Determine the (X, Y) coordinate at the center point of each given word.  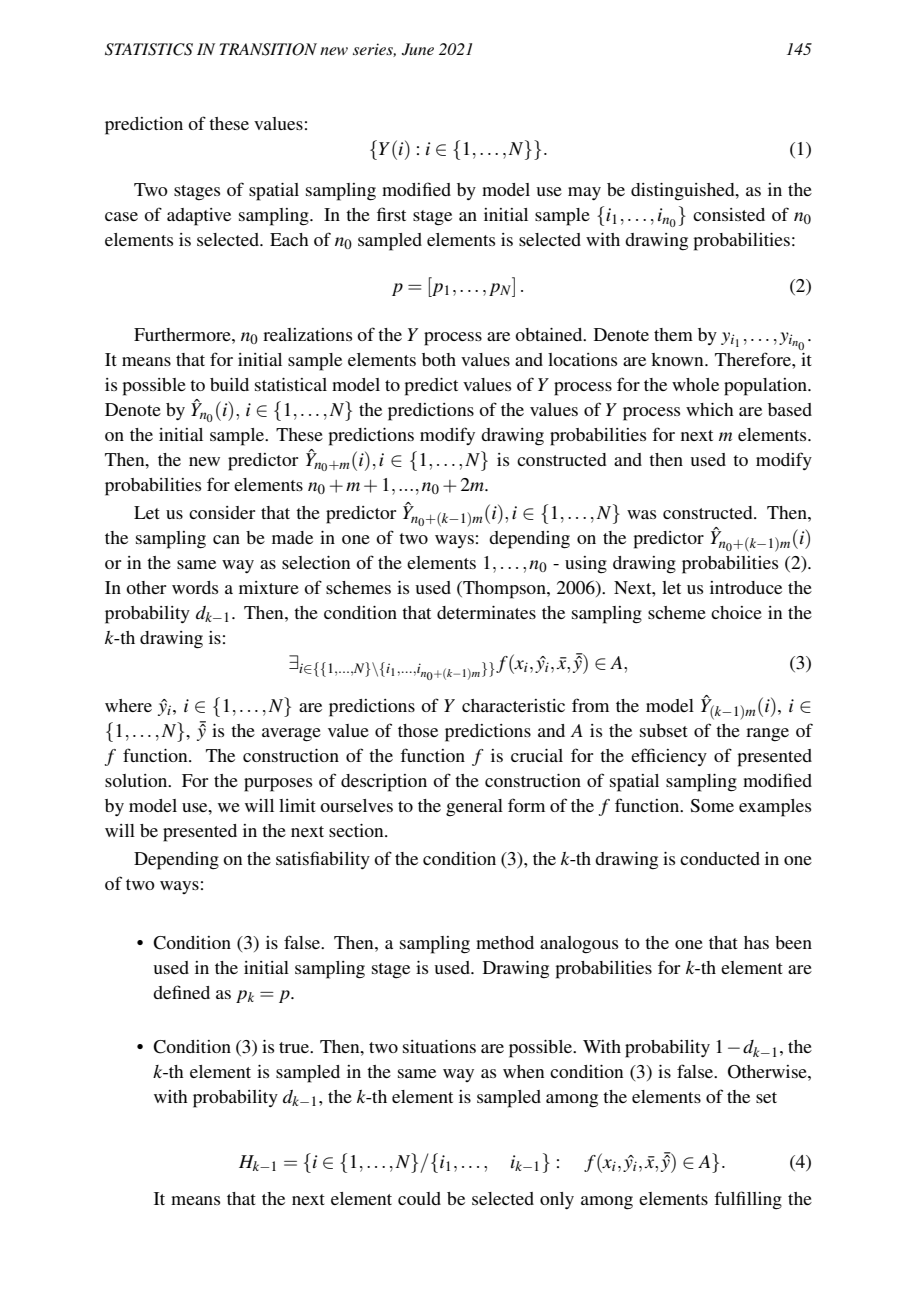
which (710, 409)
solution (137, 780)
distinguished (684, 192)
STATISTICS (149, 49)
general (474, 808)
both (439, 359)
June (418, 49)
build (229, 384)
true (295, 1047)
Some (712, 806)
